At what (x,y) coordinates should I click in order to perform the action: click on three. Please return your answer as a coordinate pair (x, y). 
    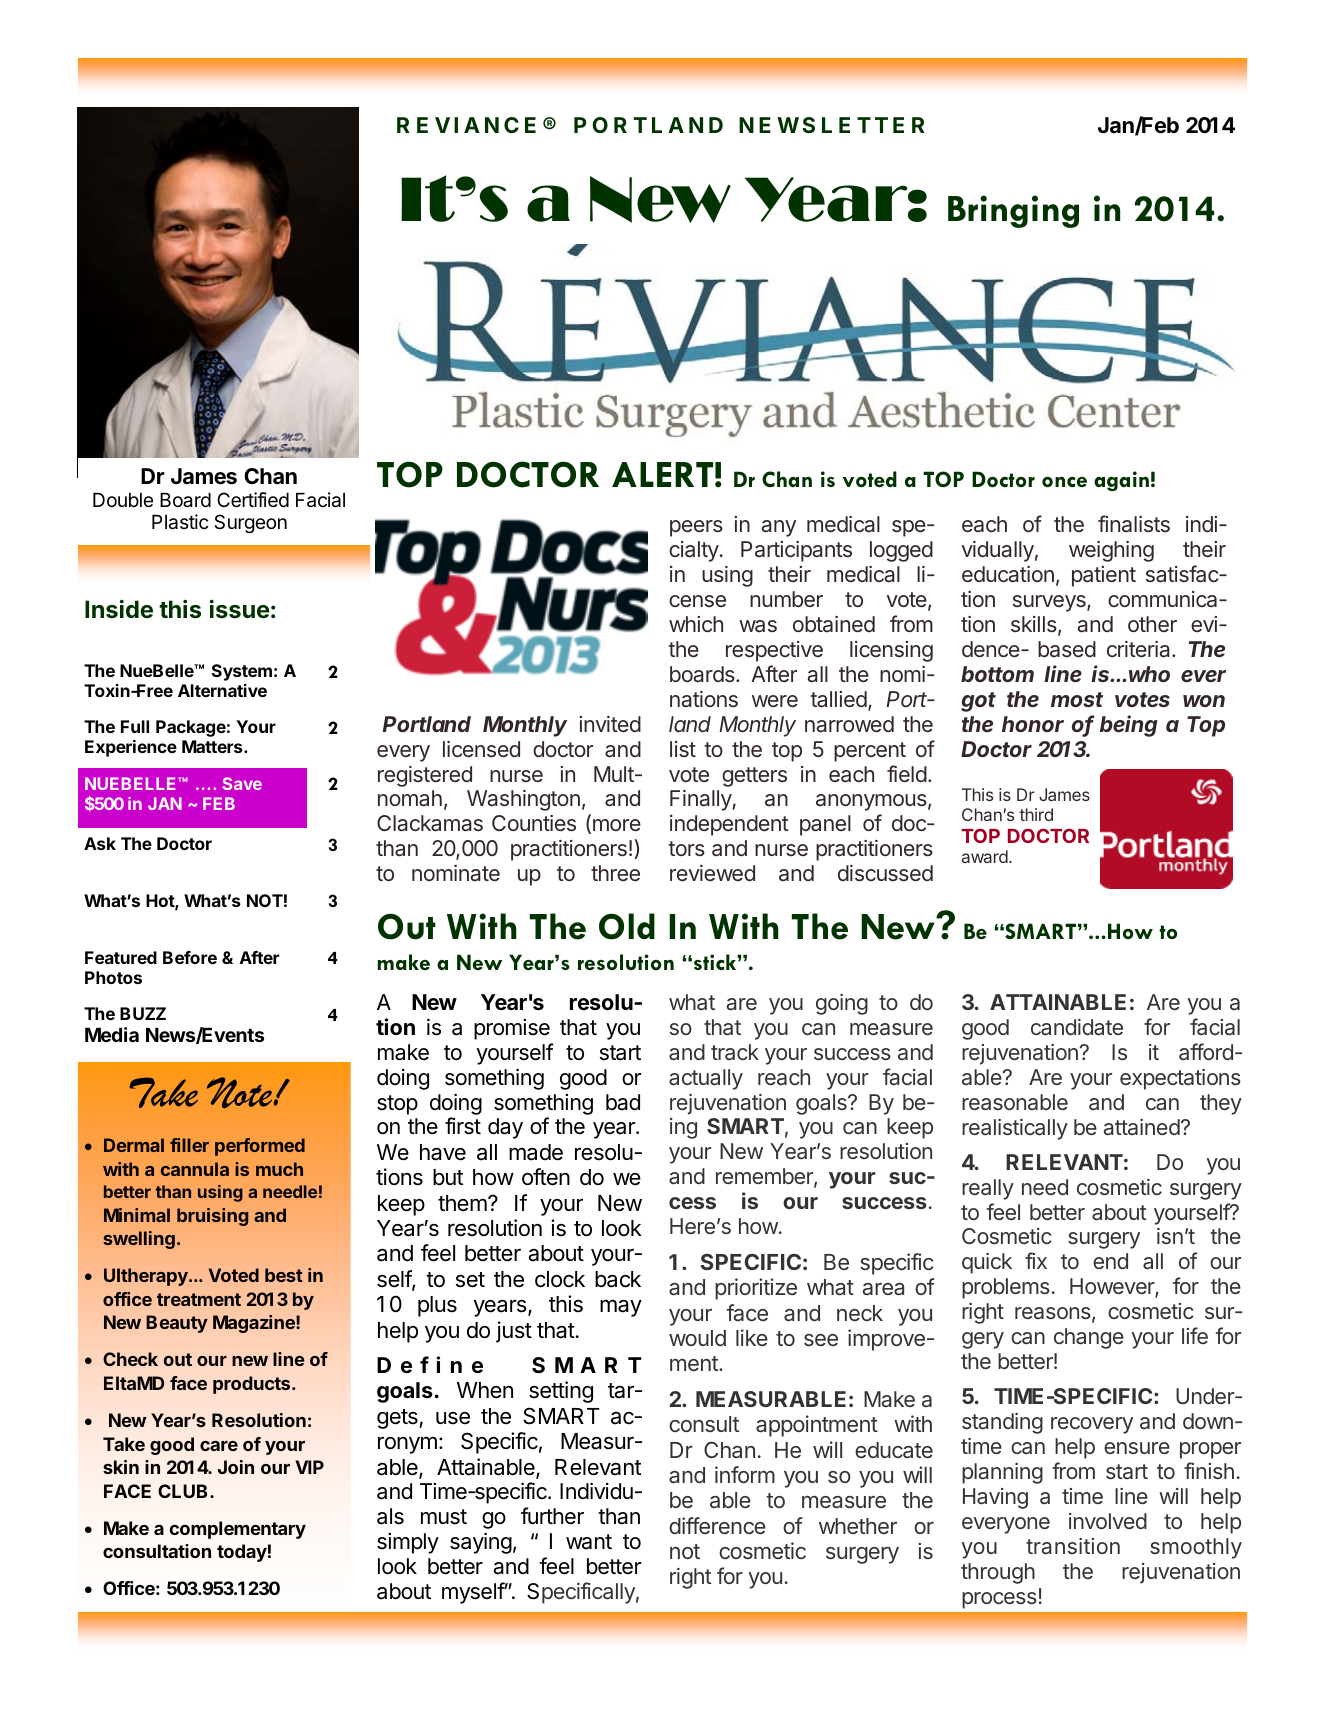
    Looking at the image, I should click on (615, 873).
